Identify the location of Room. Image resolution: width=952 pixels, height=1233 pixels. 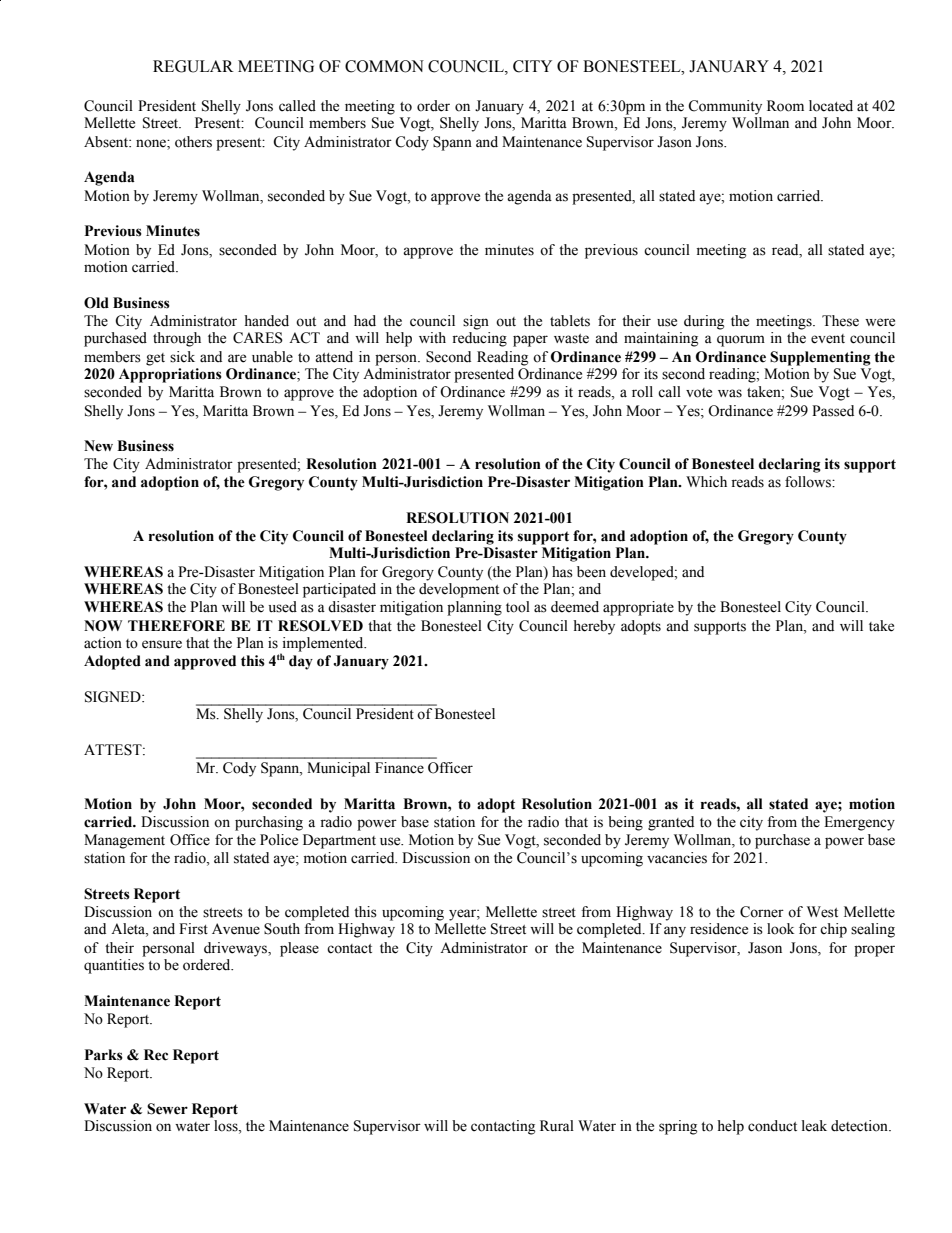
(785, 106).
